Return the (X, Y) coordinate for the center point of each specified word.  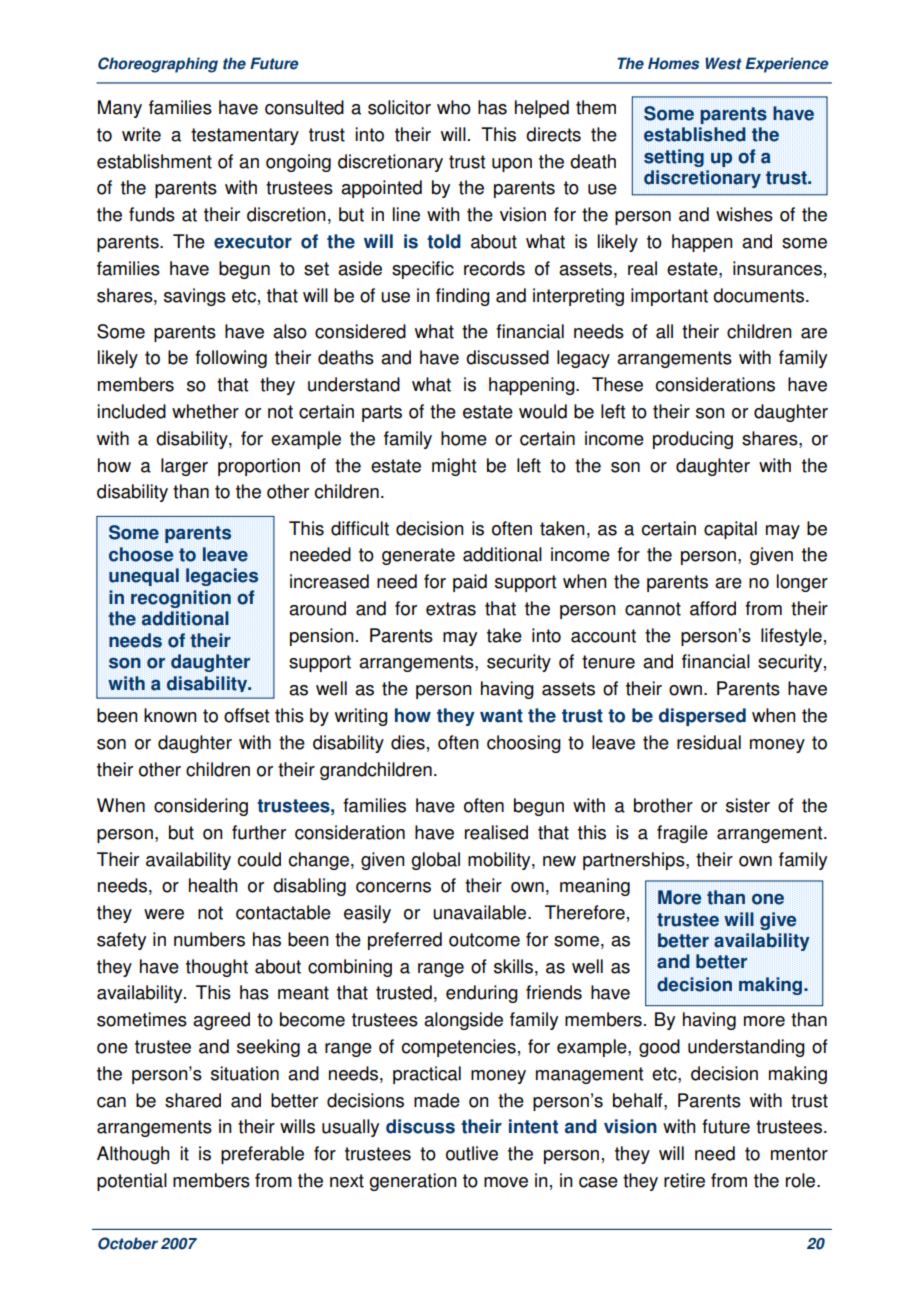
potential (132, 1182)
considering (201, 807)
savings (195, 297)
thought (217, 968)
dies (408, 742)
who (454, 107)
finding (463, 297)
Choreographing (158, 65)
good (659, 1048)
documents (758, 295)
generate (418, 556)
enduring (482, 994)
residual (709, 742)
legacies (222, 577)
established (695, 134)
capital (730, 530)
